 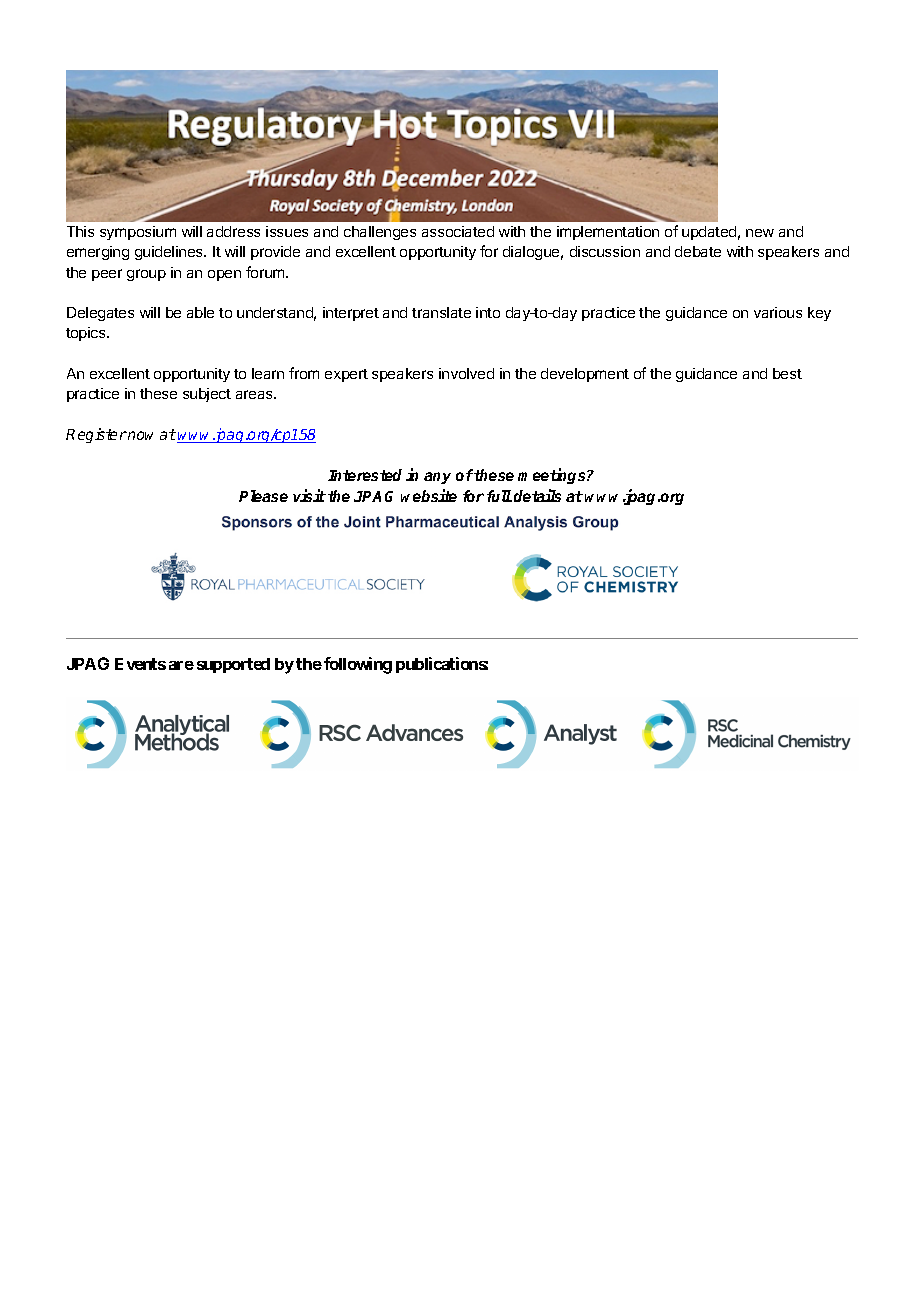 What do you see at coordinates (170, 253) in the image?
I see `guidelines` at bounding box center [170, 253].
